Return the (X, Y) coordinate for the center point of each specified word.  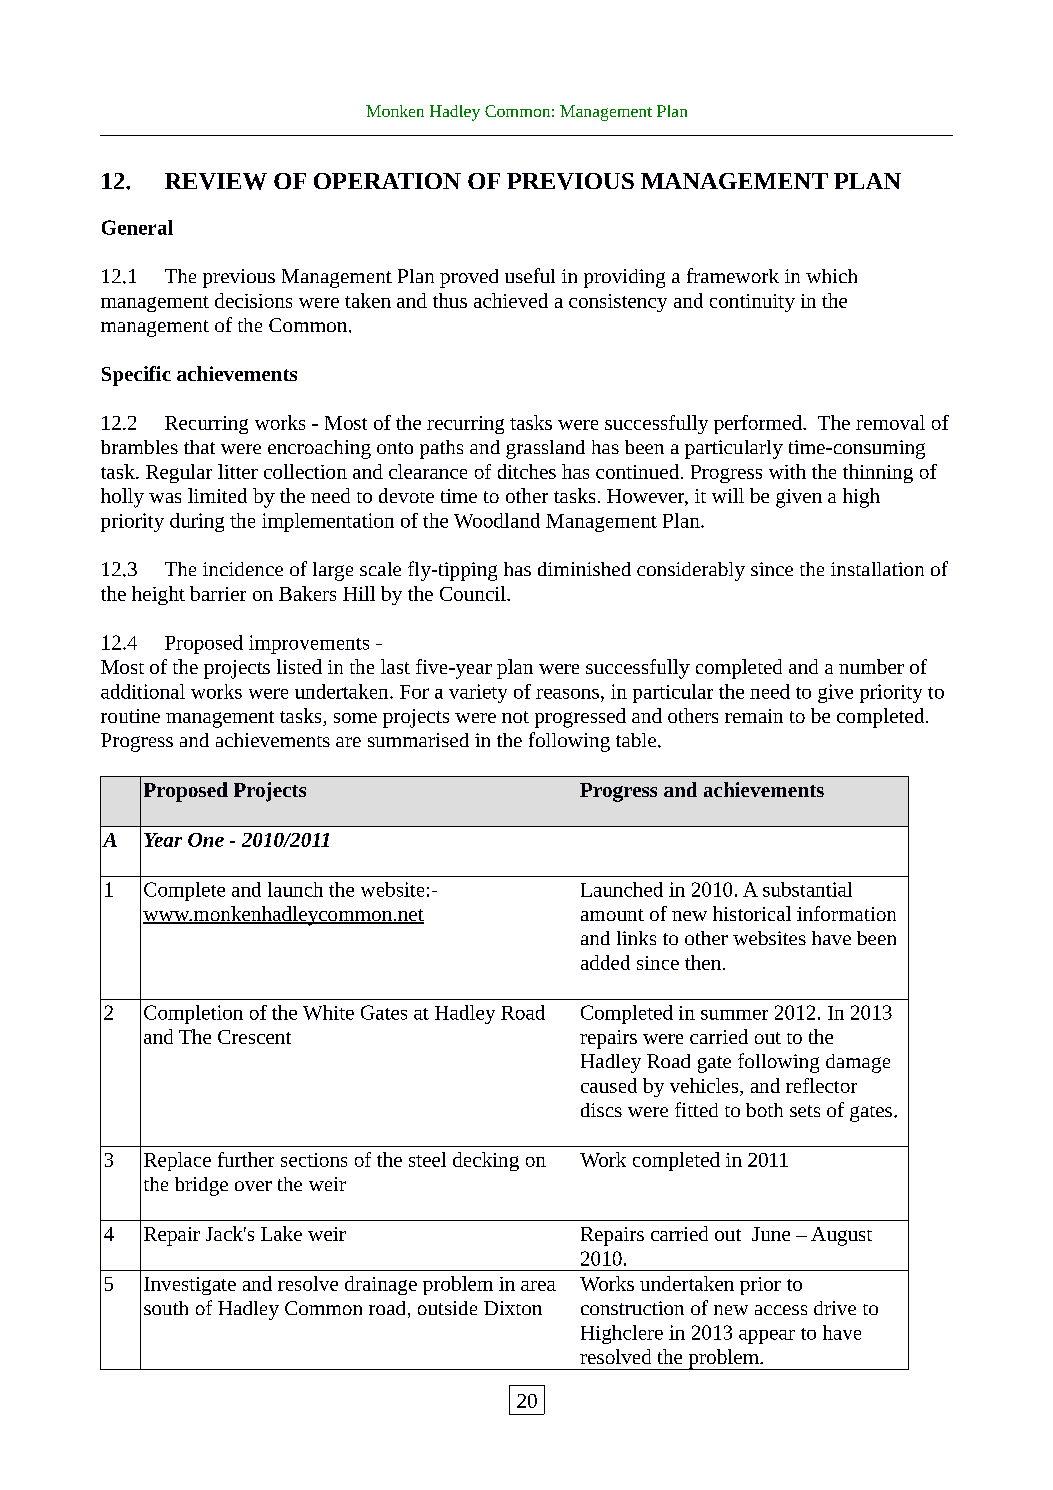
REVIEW (216, 181)
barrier (218, 593)
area (538, 1286)
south (166, 1308)
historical (752, 913)
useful (530, 275)
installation (877, 569)
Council (474, 593)
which (831, 276)
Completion (193, 1014)
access (781, 1310)
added (605, 962)
